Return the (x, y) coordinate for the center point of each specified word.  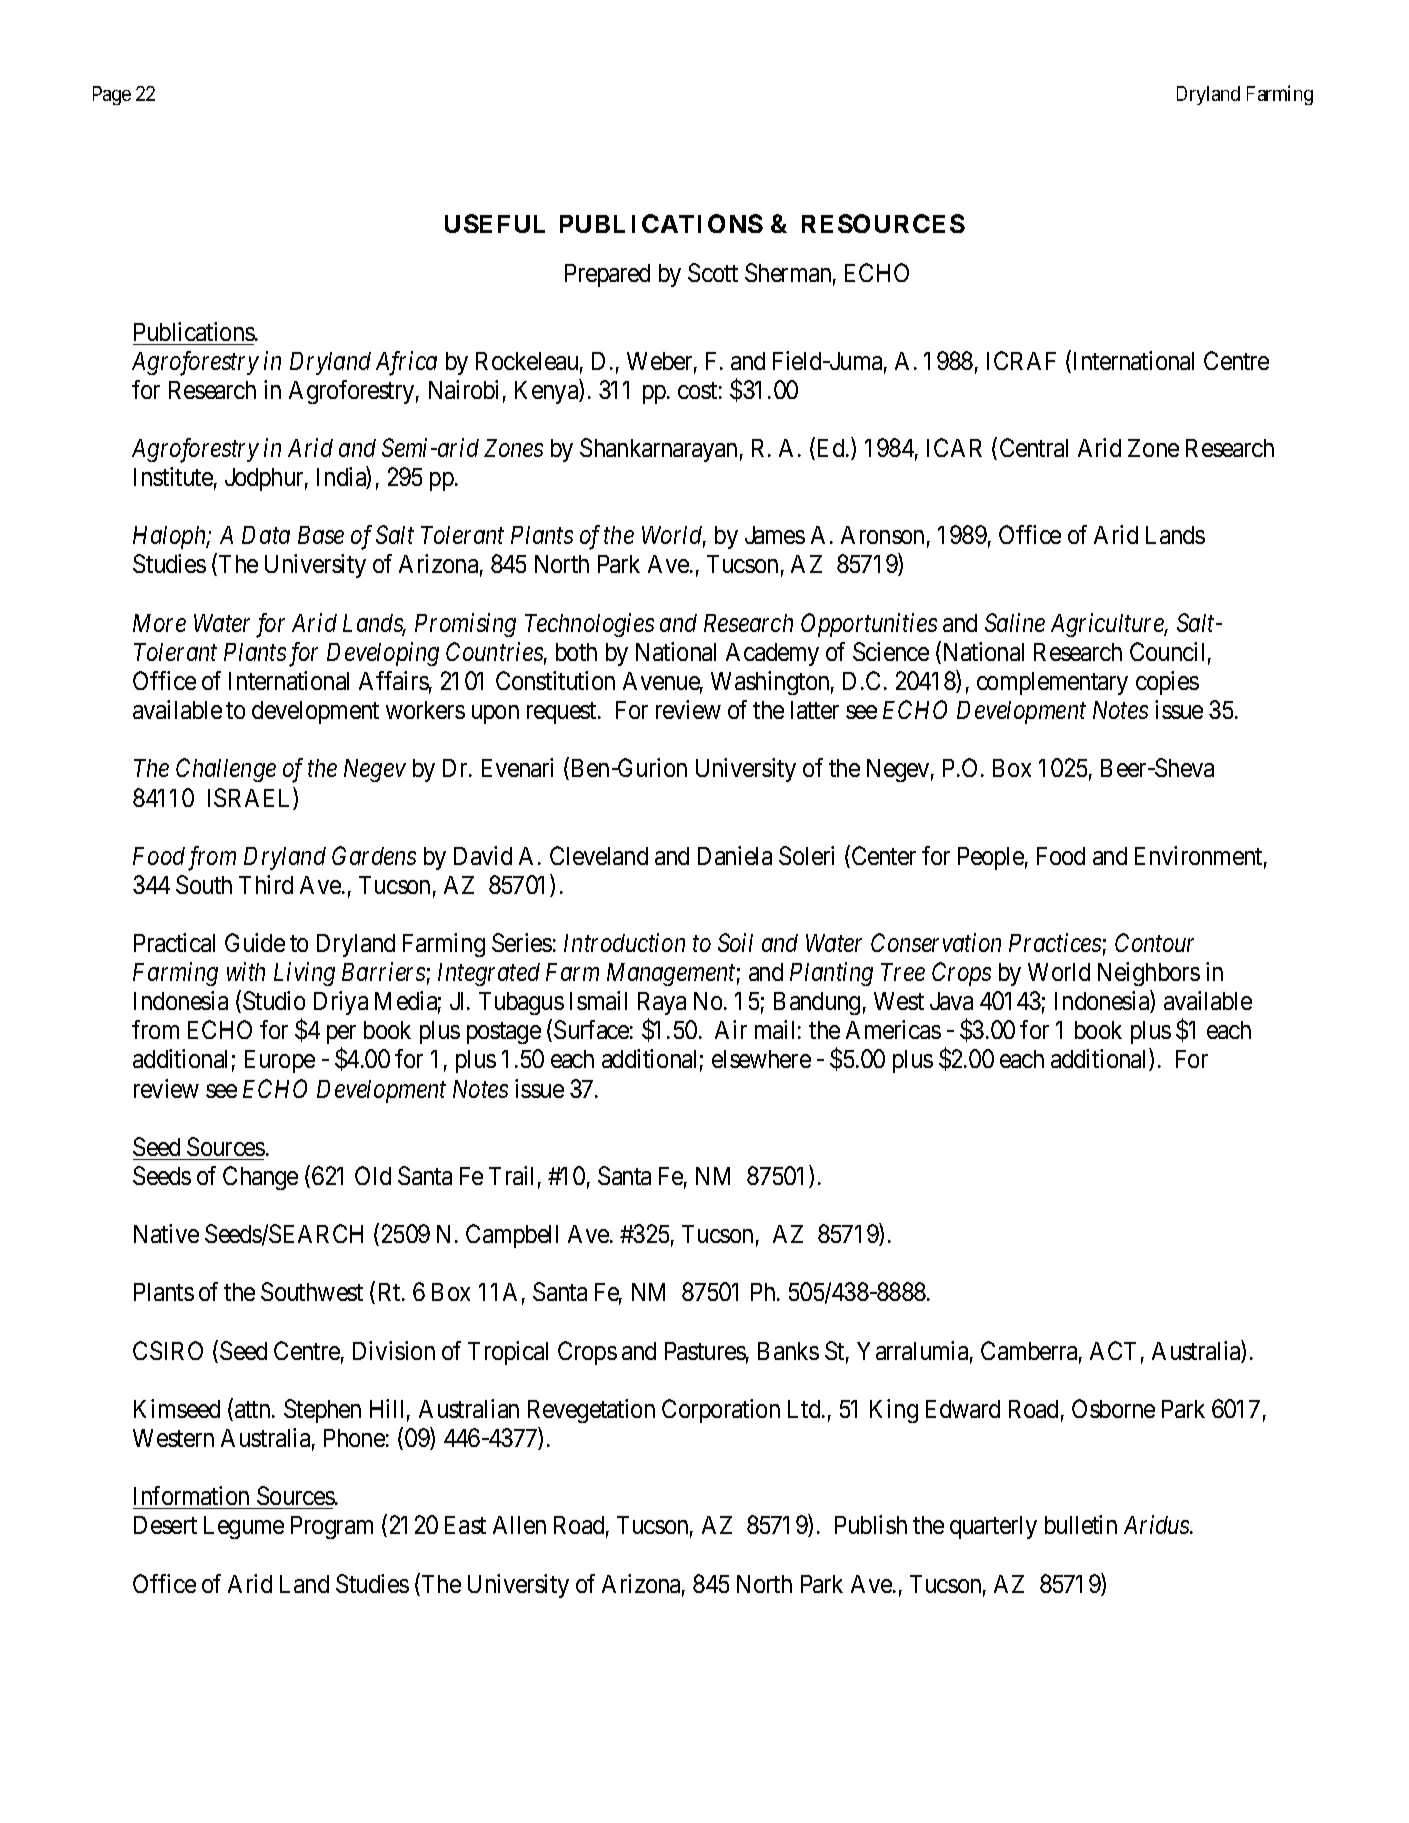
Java (951, 1001)
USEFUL (495, 223)
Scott (713, 272)
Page (112, 95)
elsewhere (761, 1059)
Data (266, 535)
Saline (1015, 622)
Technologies (589, 625)
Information (191, 1495)
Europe (280, 1061)
